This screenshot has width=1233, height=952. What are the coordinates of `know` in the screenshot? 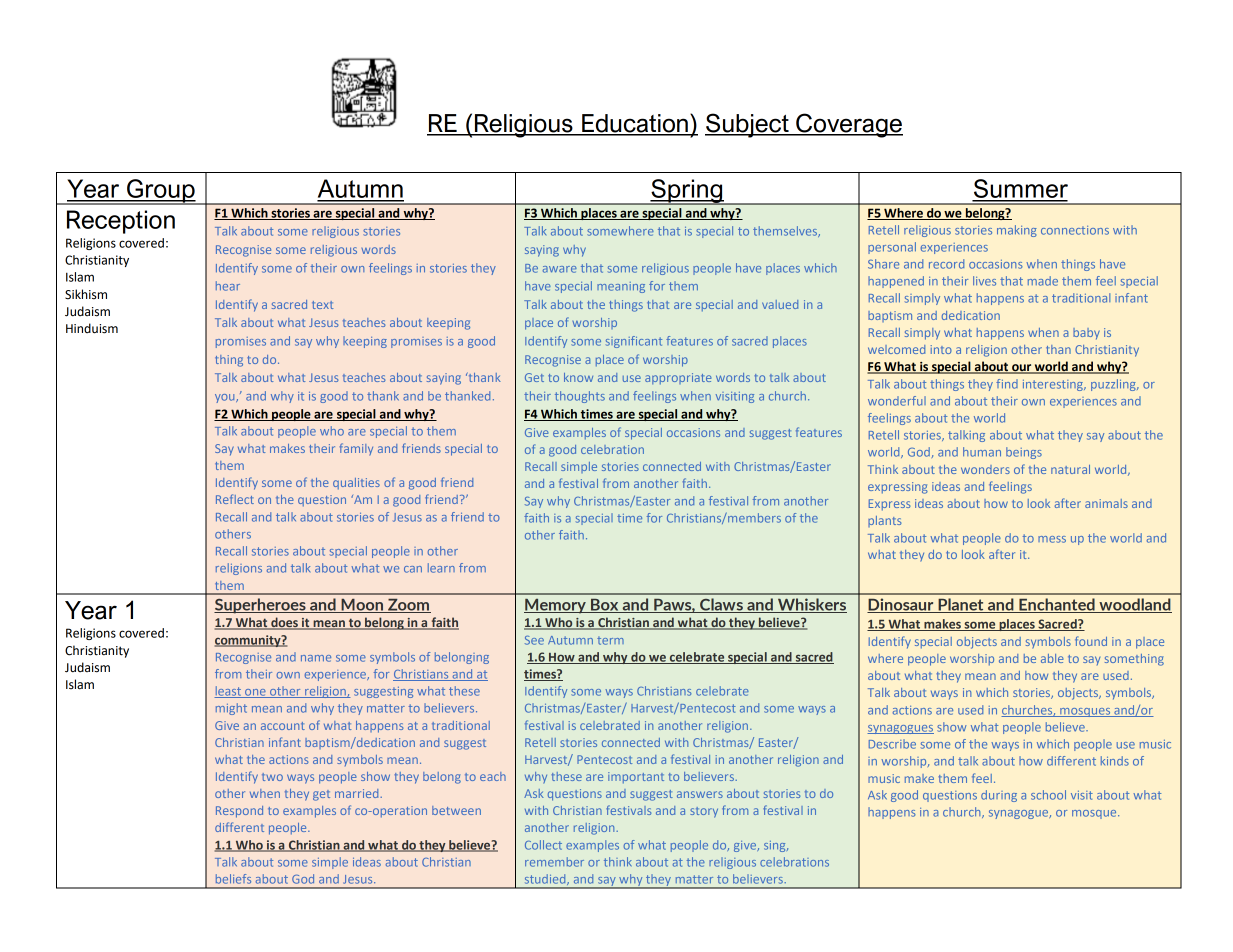 It's located at (578, 377).
